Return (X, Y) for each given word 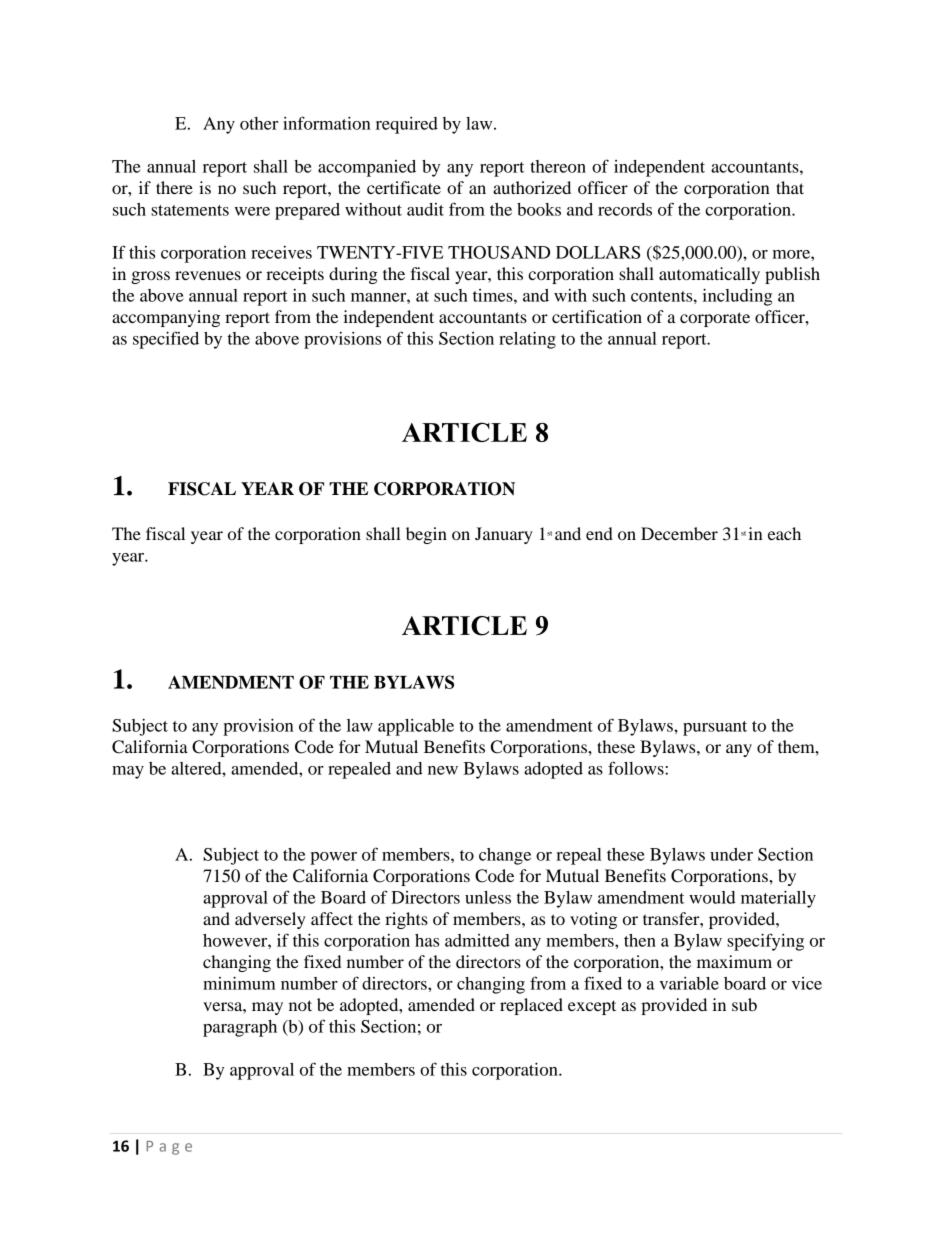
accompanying (166, 318)
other (259, 123)
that (790, 187)
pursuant (715, 728)
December (679, 533)
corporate (715, 319)
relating (527, 340)
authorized (532, 187)
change (505, 856)
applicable (416, 727)
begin (426, 535)
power (333, 858)
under (731, 854)
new (443, 770)
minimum (239, 983)
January (504, 535)
